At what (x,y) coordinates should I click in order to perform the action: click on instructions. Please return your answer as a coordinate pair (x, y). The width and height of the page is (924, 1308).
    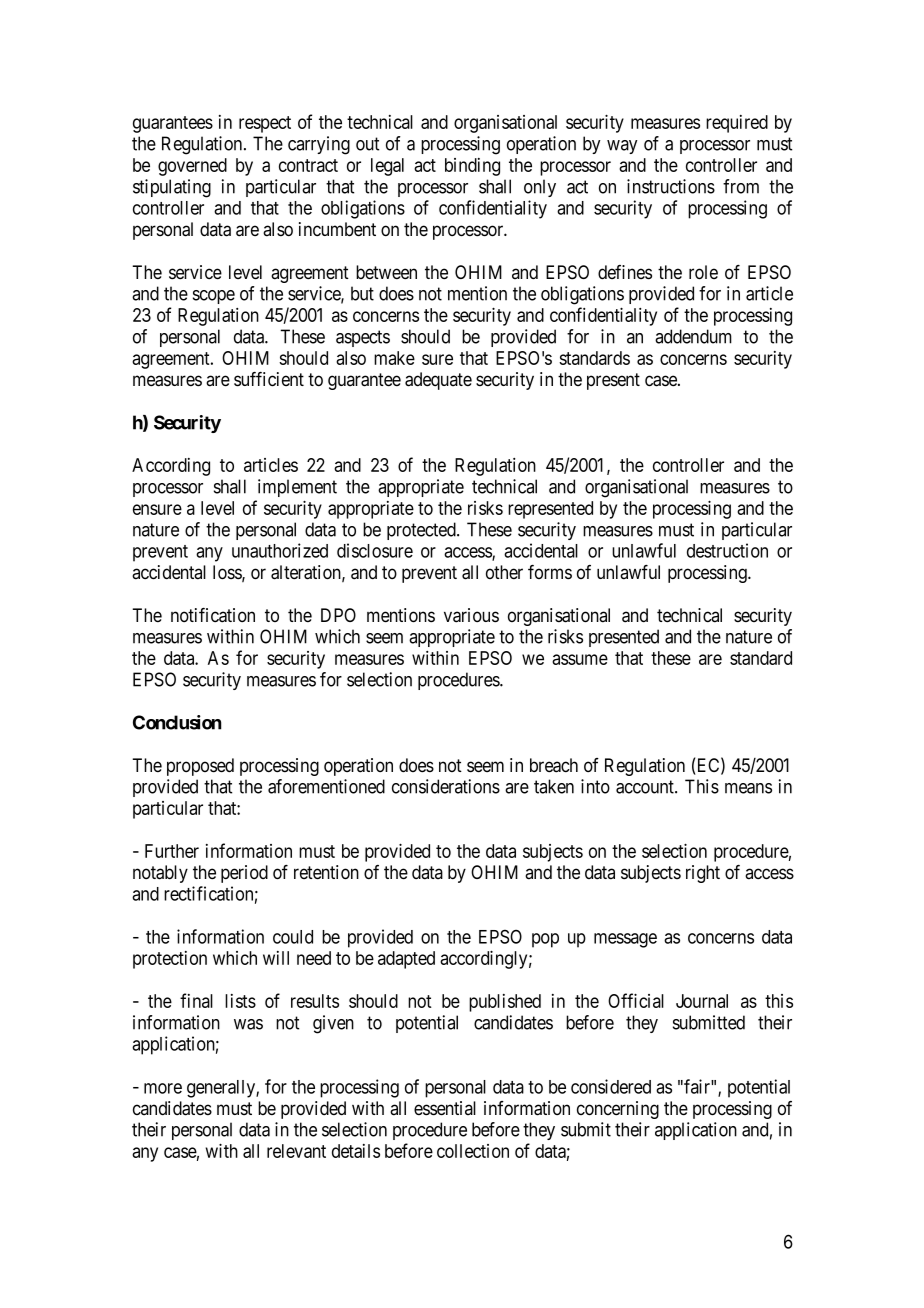
    Looking at the image, I should click on (671, 186).
